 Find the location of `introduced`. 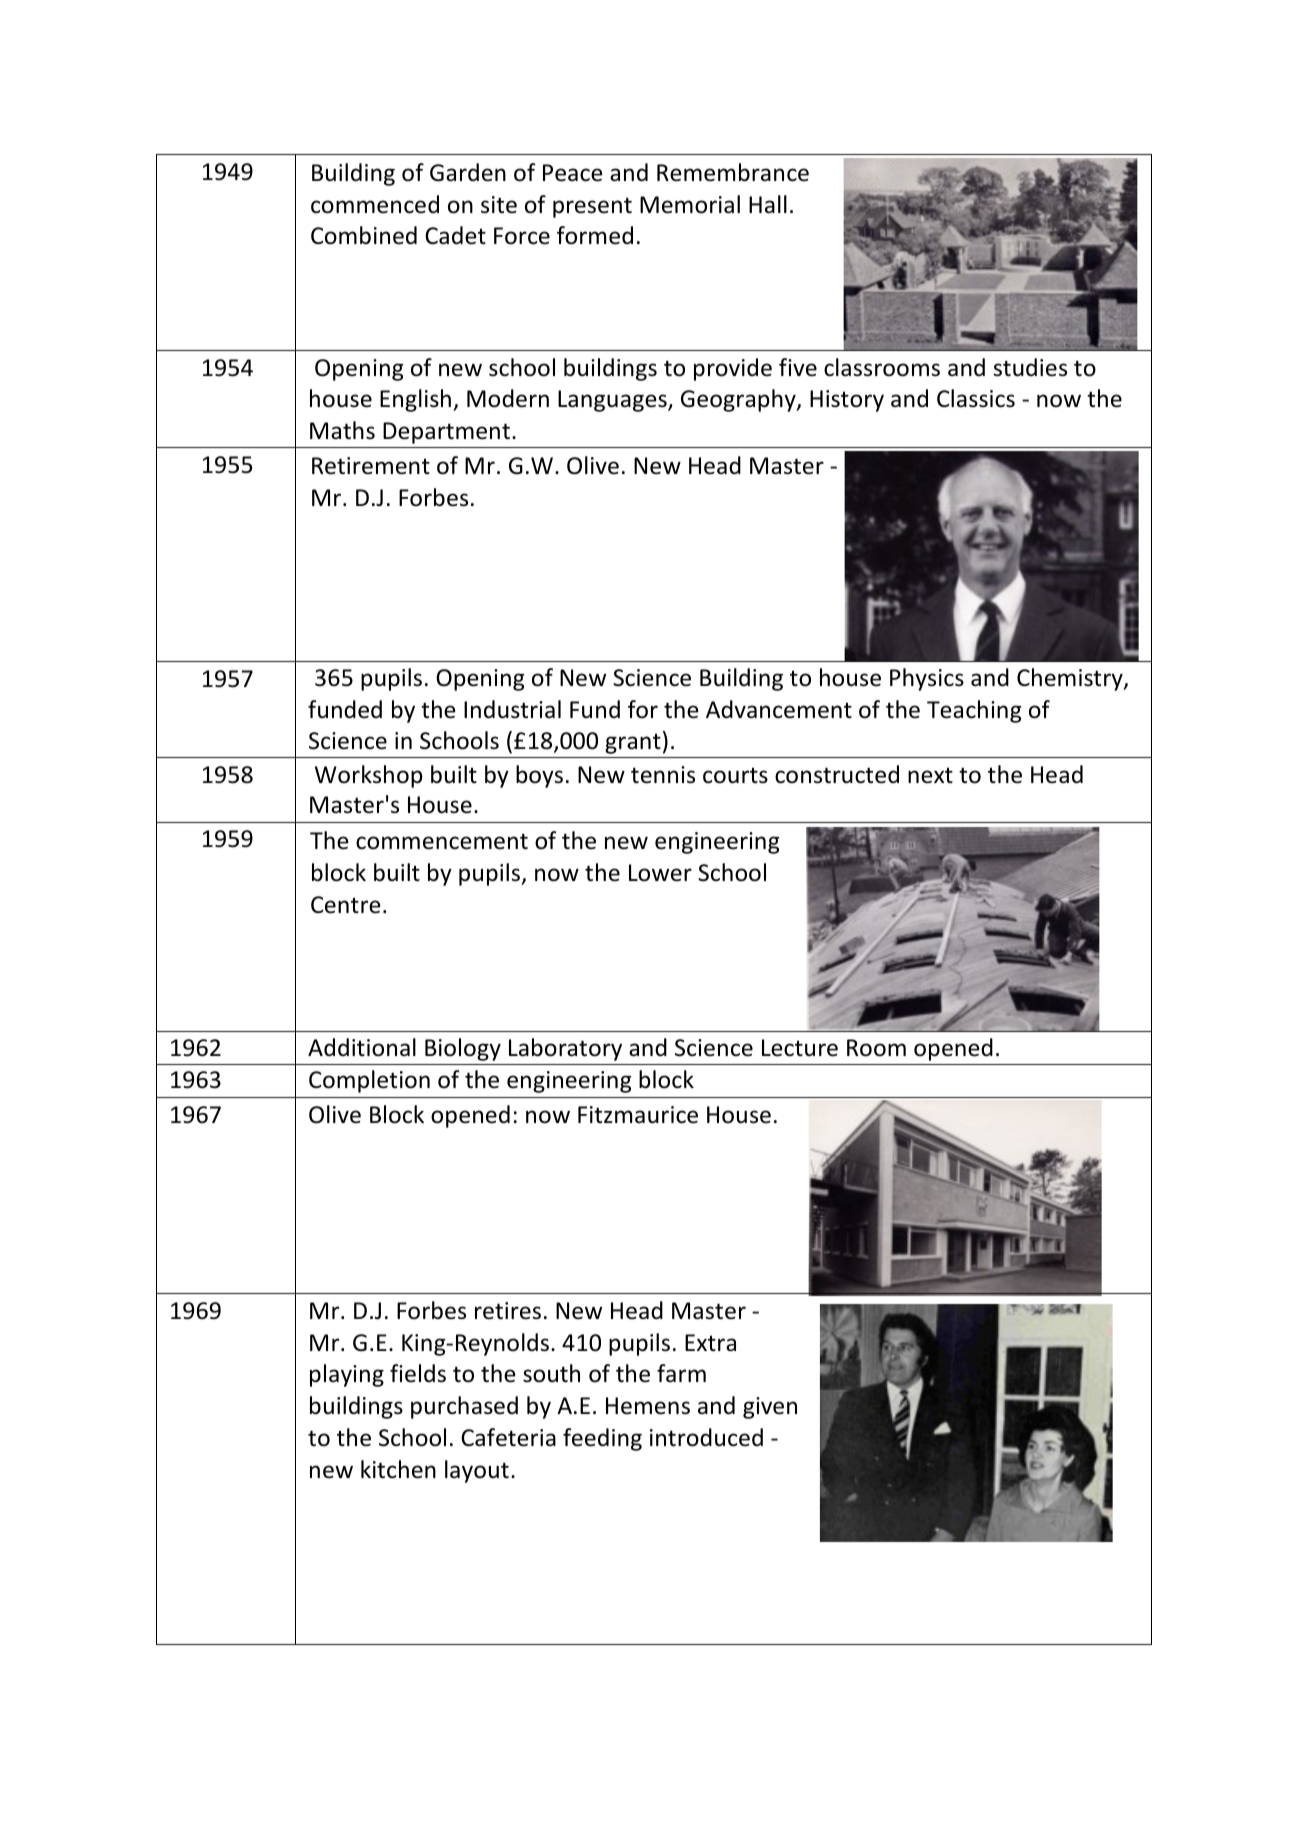

introduced is located at coordinates (706, 1437).
